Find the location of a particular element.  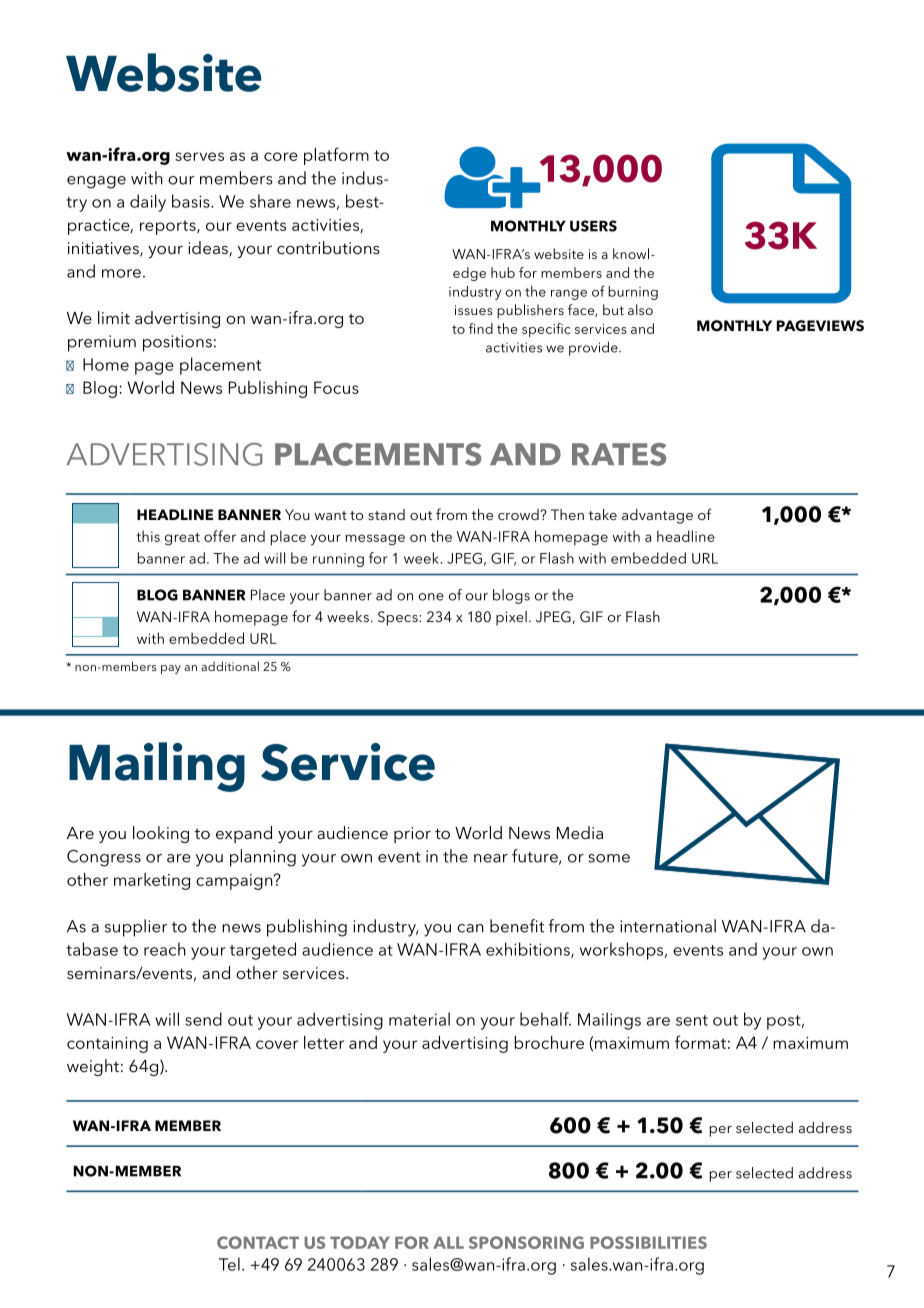

Tel is located at coordinates (229, 1264).
